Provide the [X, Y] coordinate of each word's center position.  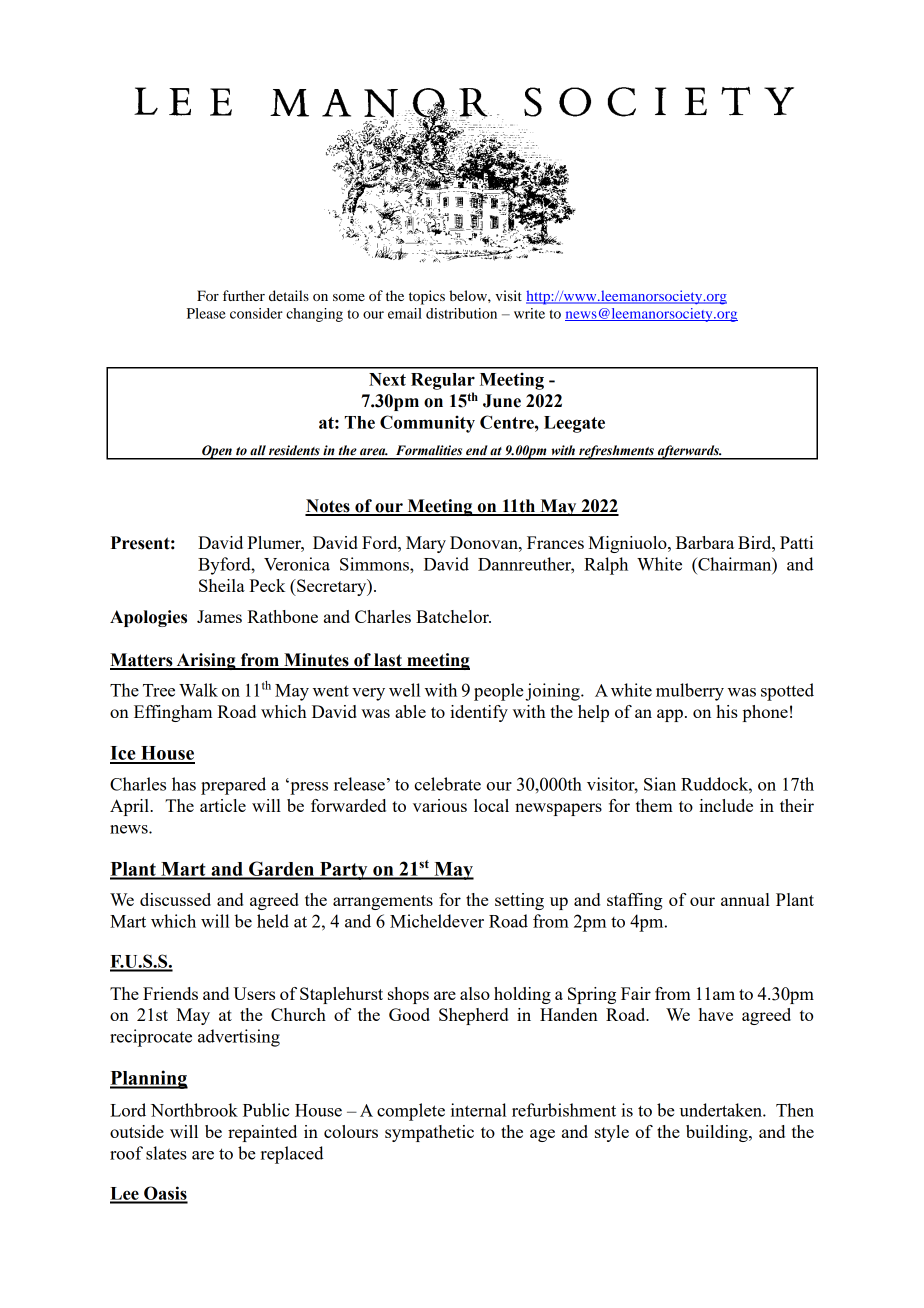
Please [206, 313]
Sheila [222, 585]
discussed [175, 899]
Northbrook [194, 1110]
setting [519, 901]
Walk [198, 690]
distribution [461, 313]
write [529, 313]
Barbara [705, 542]
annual [745, 899]
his [727, 711]
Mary [426, 544]
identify [479, 713]
